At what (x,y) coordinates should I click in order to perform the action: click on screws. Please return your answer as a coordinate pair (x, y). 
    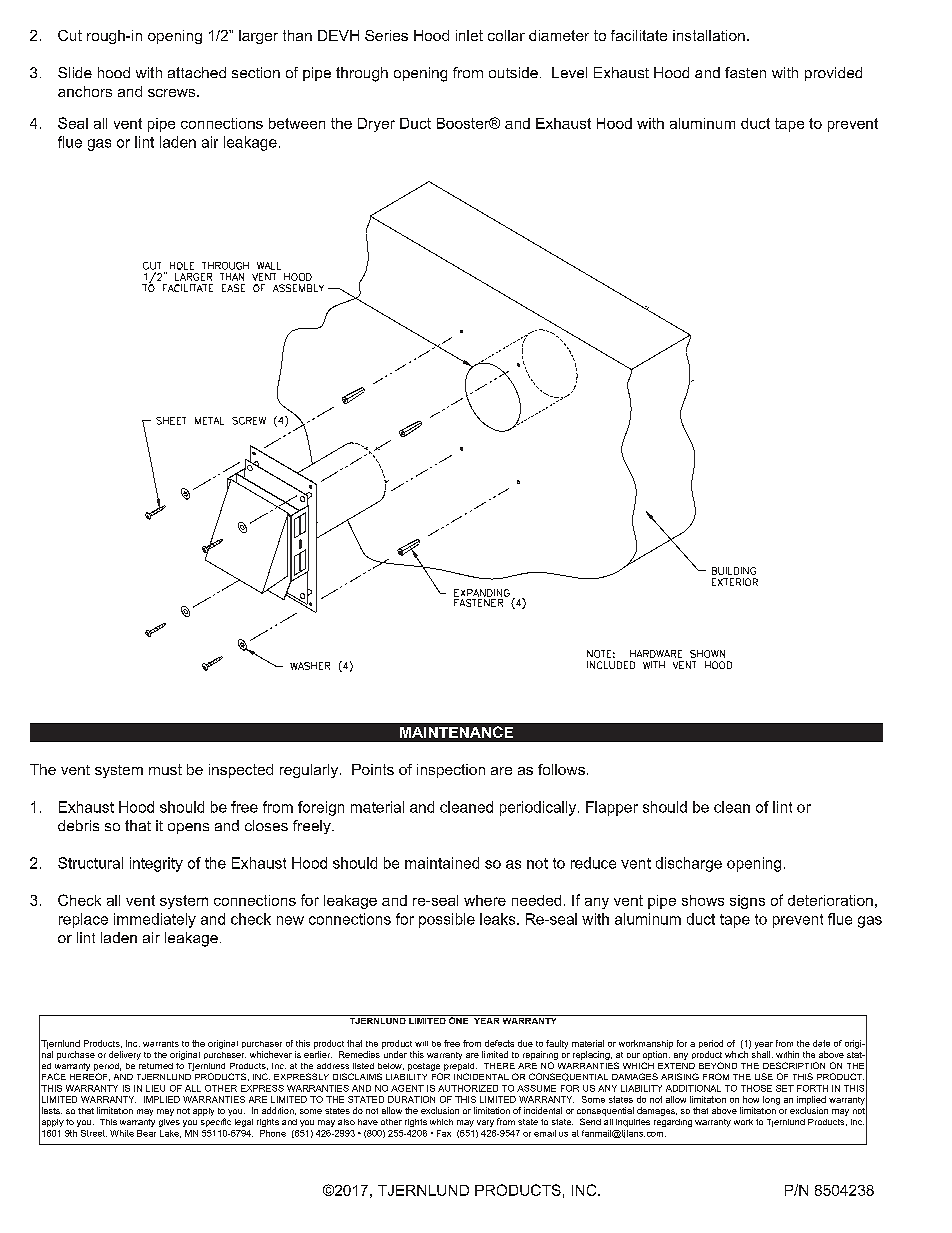
    Looking at the image, I should click on (173, 93).
